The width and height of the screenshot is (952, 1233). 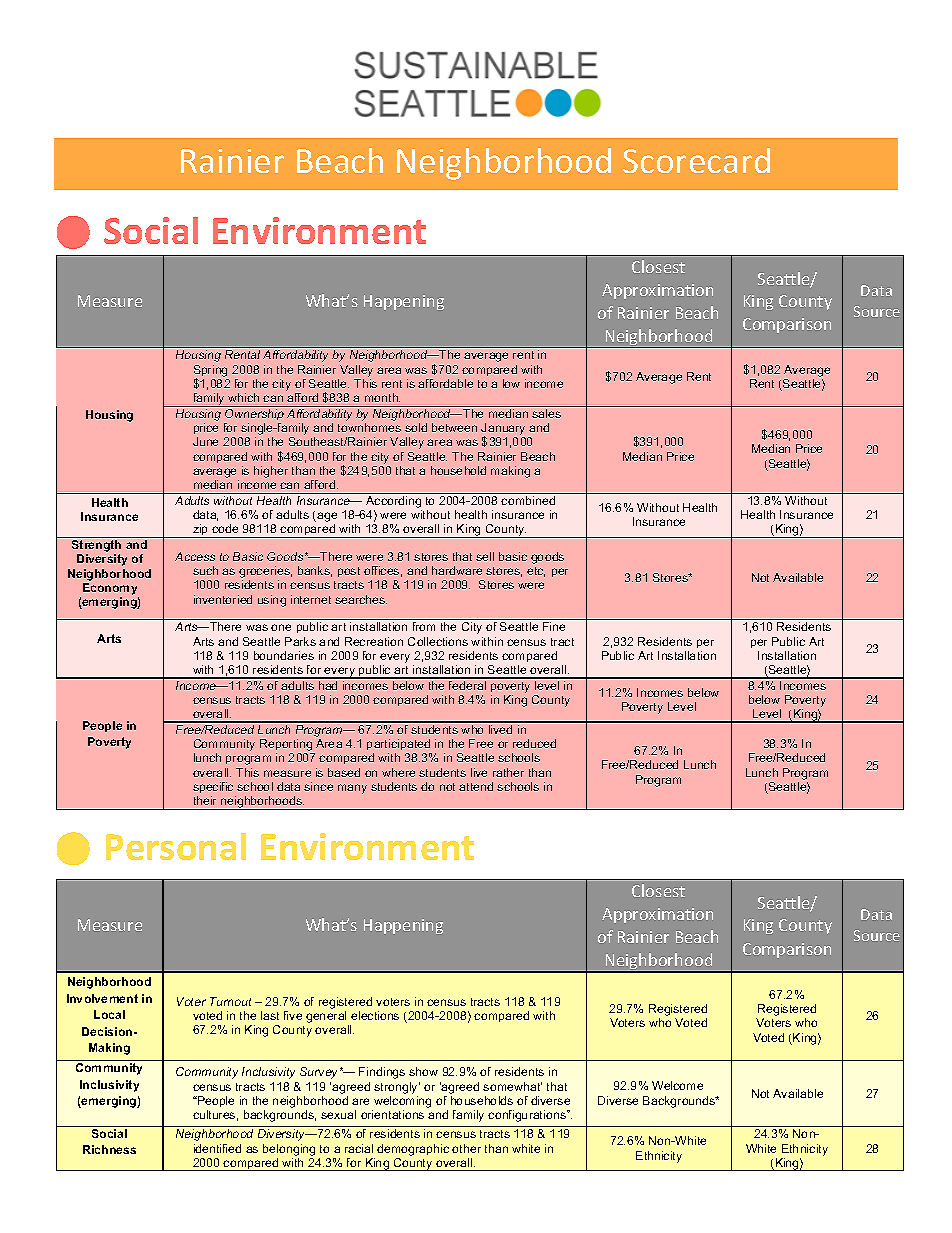 What do you see at coordinates (416, 427) in the screenshot?
I see `sold` at bounding box center [416, 427].
